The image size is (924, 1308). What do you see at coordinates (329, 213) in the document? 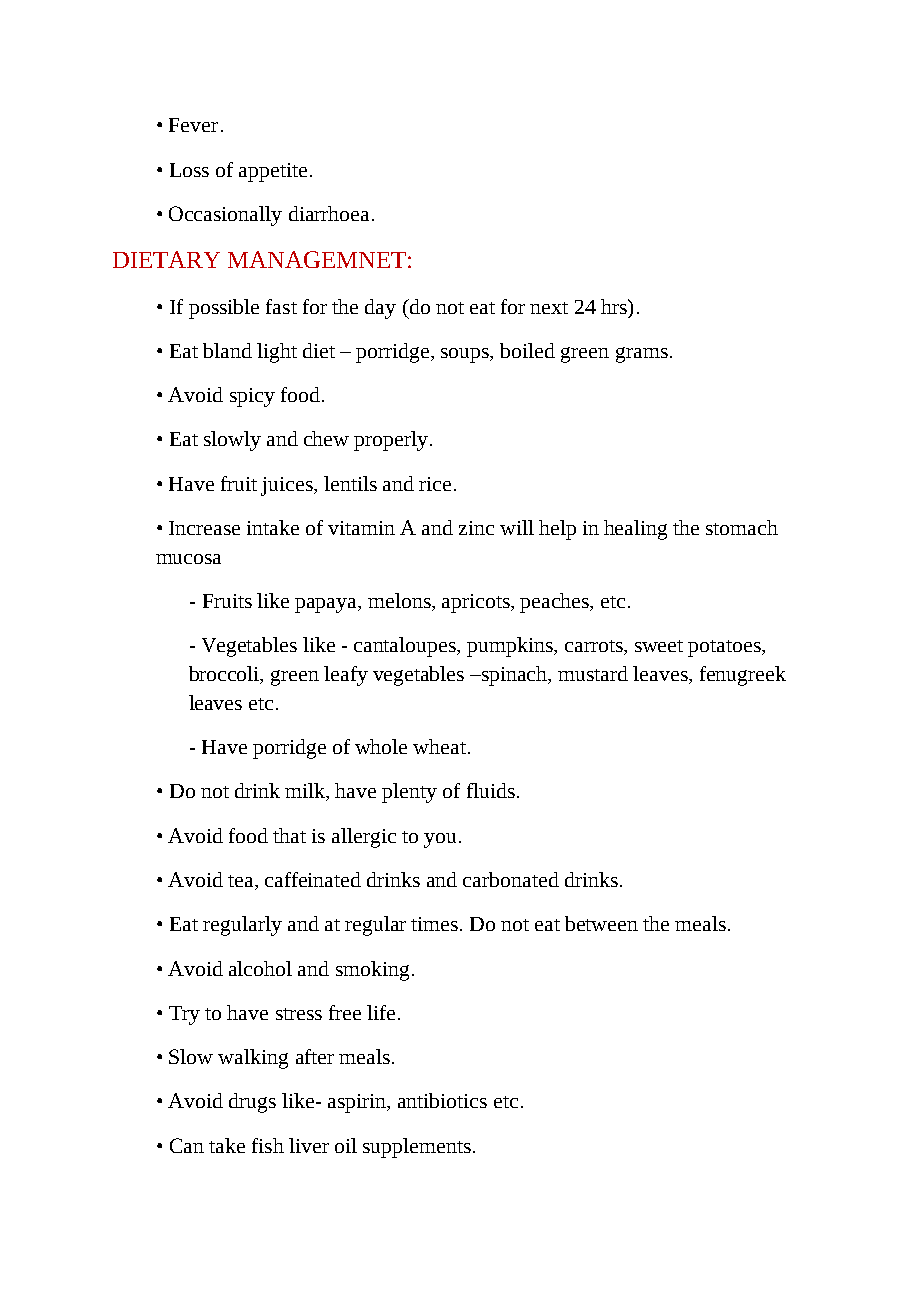
I see `diarrhoea` at bounding box center [329, 213].
